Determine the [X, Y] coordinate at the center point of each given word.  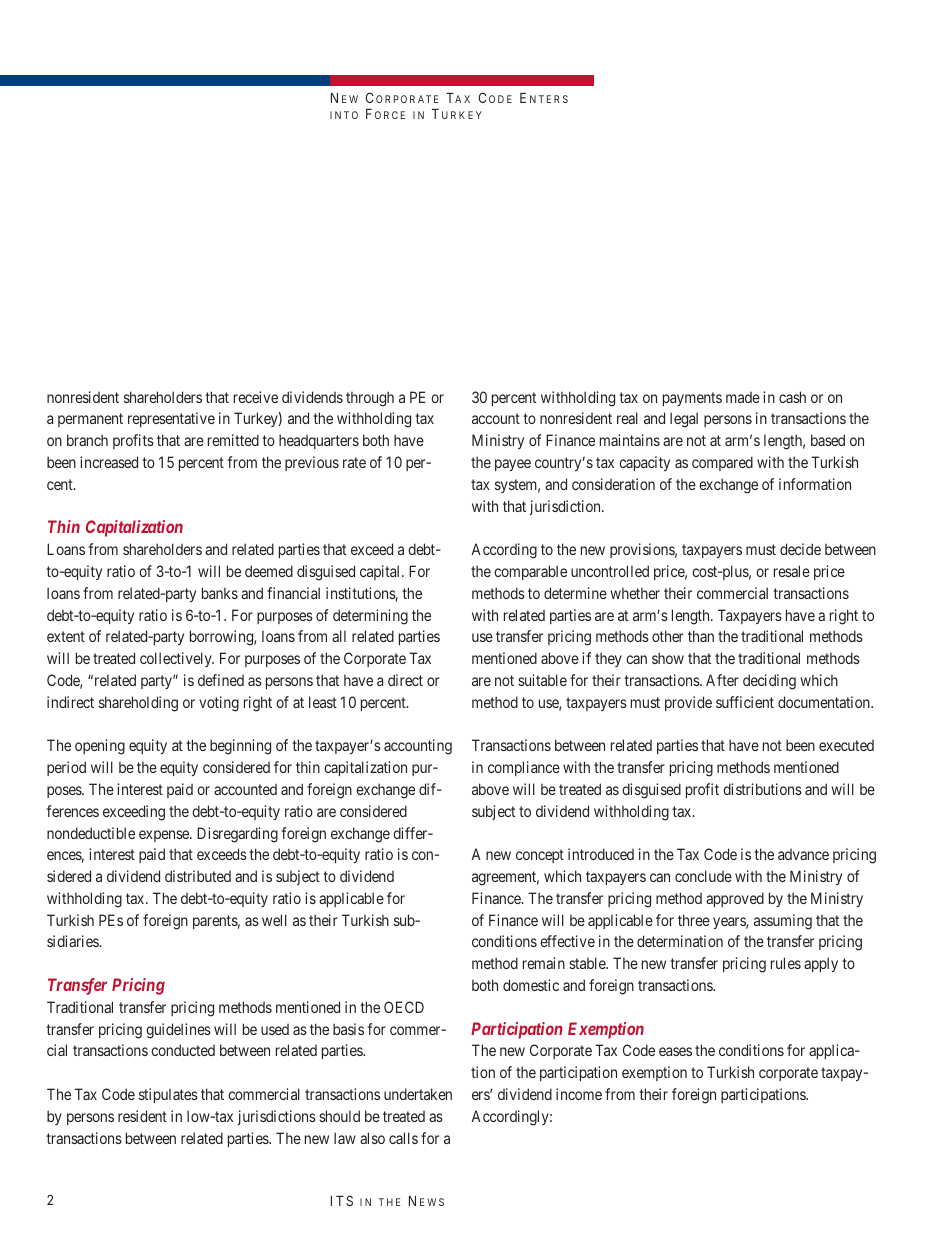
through [370, 399]
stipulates [168, 1095]
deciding [769, 682]
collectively [177, 659]
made [743, 397]
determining [370, 617]
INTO [344, 115]
